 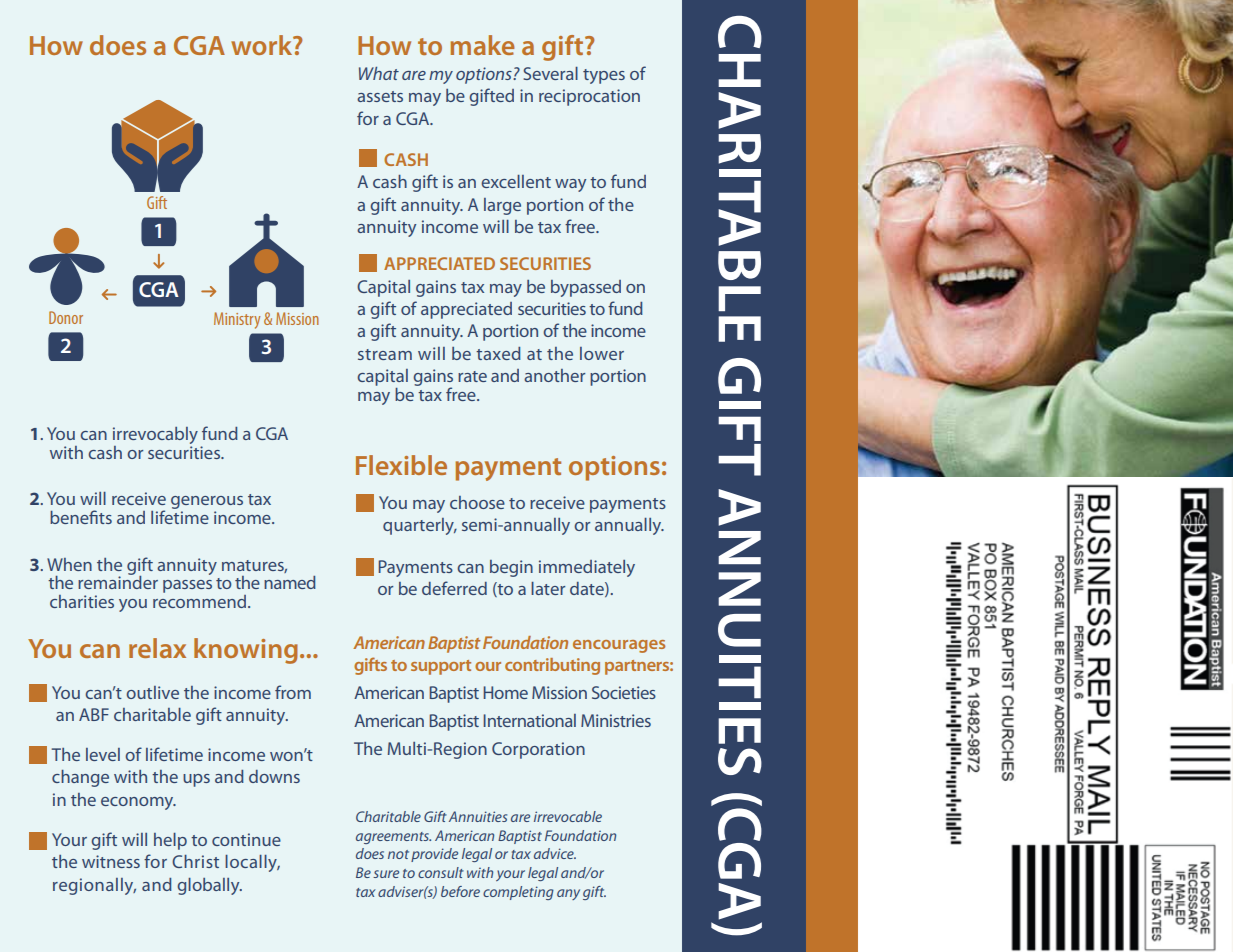 What do you see at coordinates (550, 73) in the screenshot?
I see `Several` at bounding box center [550, 73].
